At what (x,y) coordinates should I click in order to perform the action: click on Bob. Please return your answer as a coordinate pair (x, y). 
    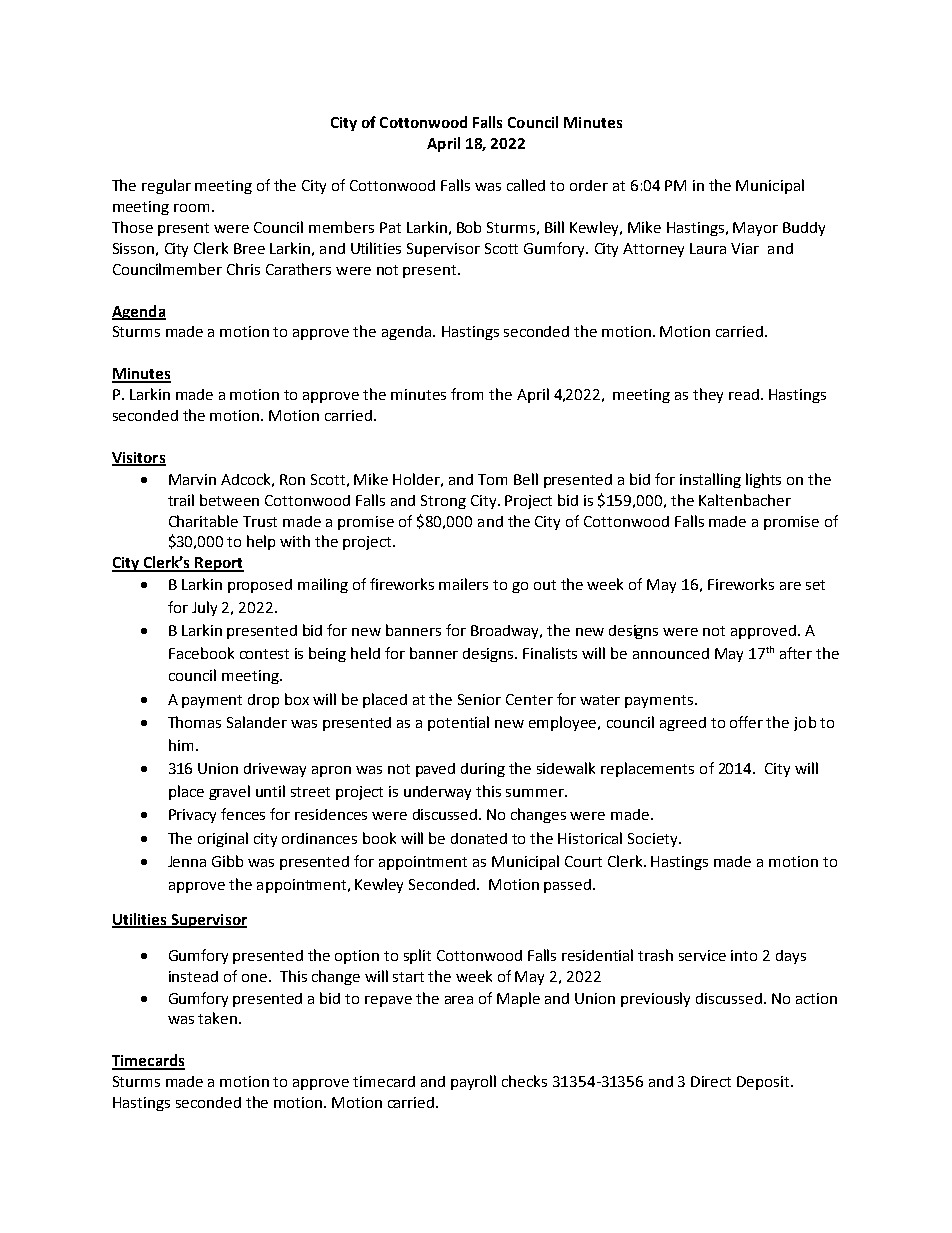
    Looking at the image, I should click on (469, 227).
